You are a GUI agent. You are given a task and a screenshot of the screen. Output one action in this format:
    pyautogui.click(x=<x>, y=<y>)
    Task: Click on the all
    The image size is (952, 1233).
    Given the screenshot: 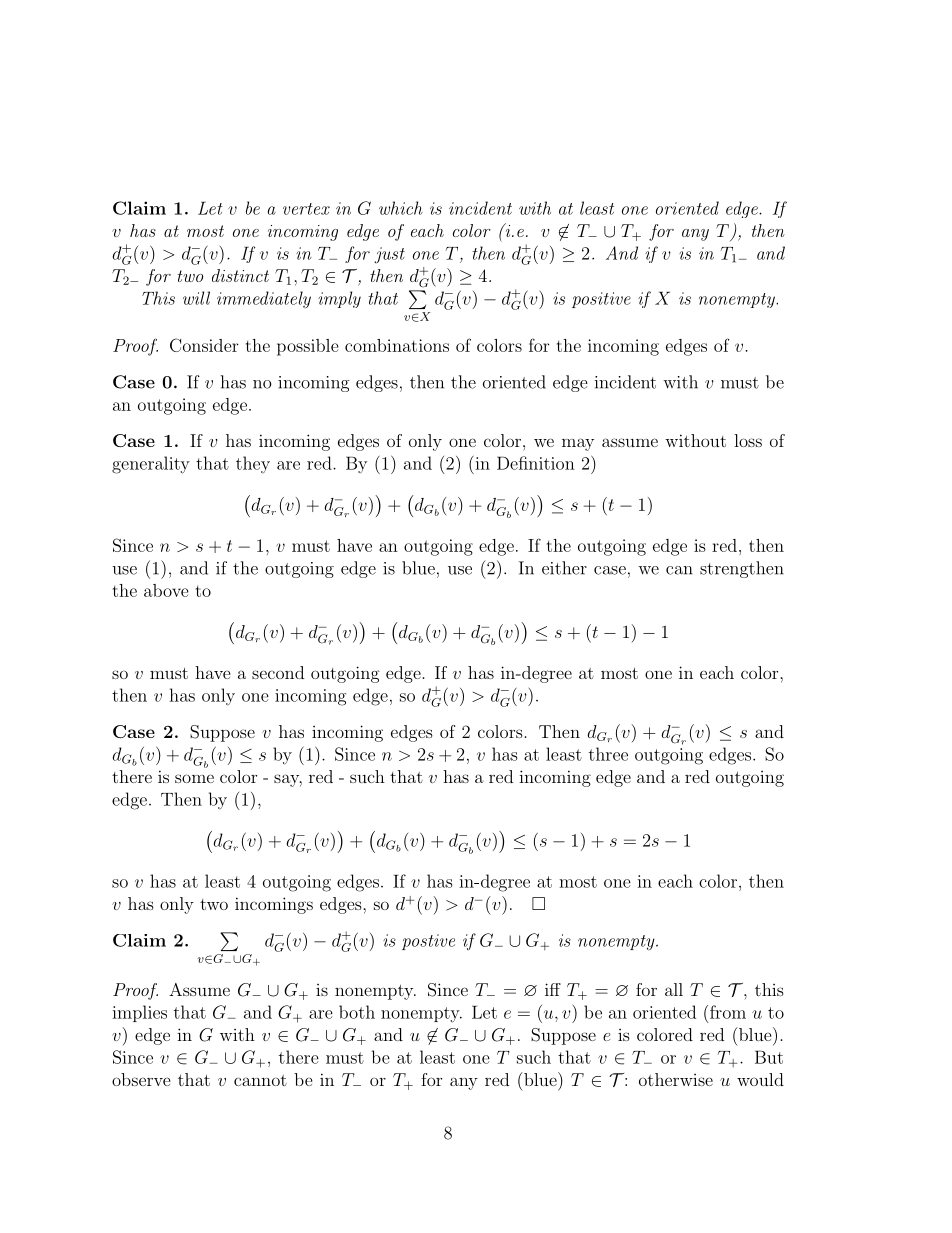 What is the action you would take?
    pyautogui.click(x=674, y=989)
